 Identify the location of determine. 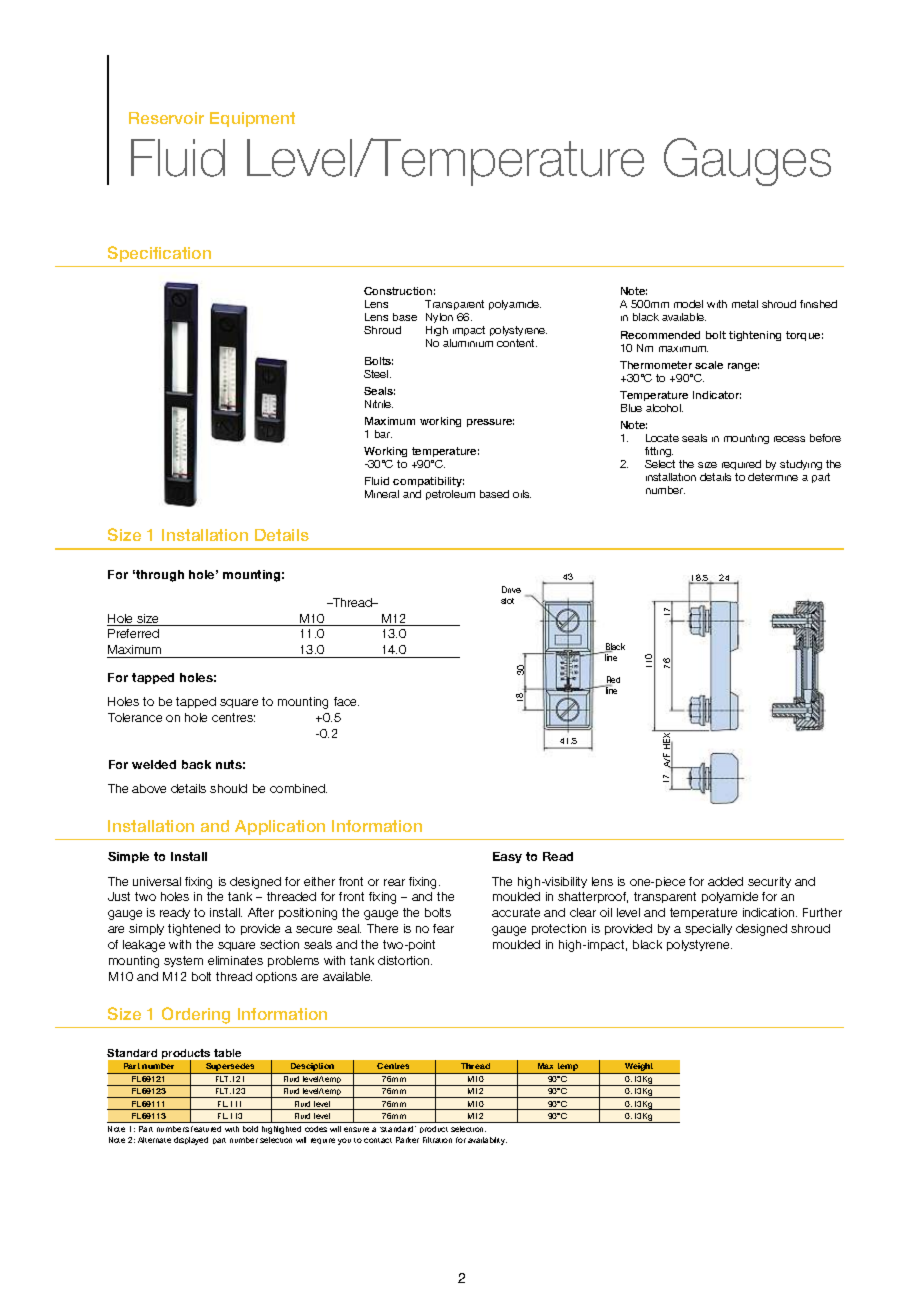
(773, 477).
